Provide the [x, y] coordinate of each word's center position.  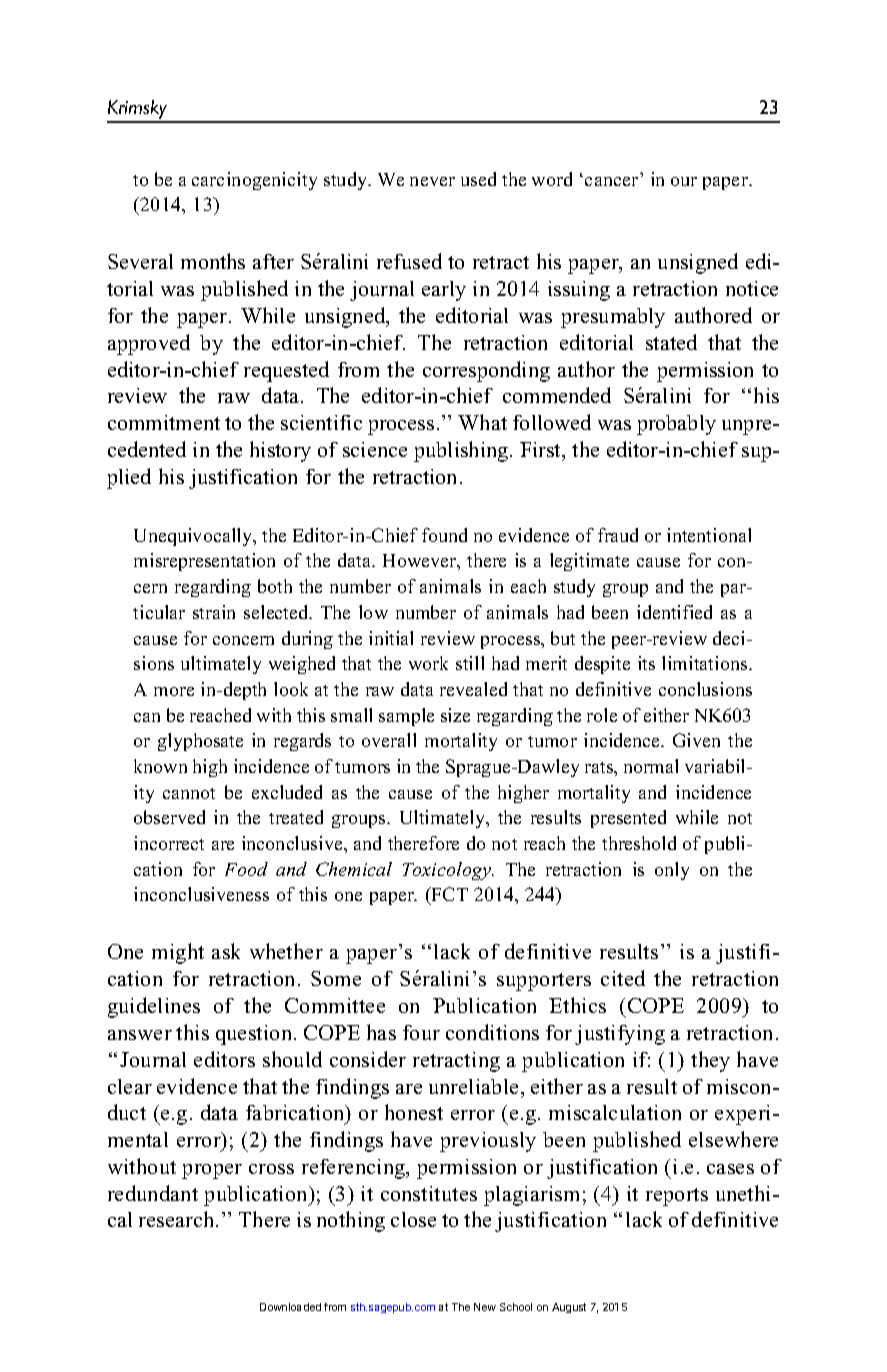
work [428, 663]
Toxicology [448, 871]
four [421, 1032]
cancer [611, 181]
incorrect [169, 843]
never [432, 181]
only [672, 871]
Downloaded [290, 1307]
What [482, 422]
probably [676, 425]
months [213, 261]
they [710, 1061]
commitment [164, 422]
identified [674, 612]
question [255, 1035]
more [174, 691]
